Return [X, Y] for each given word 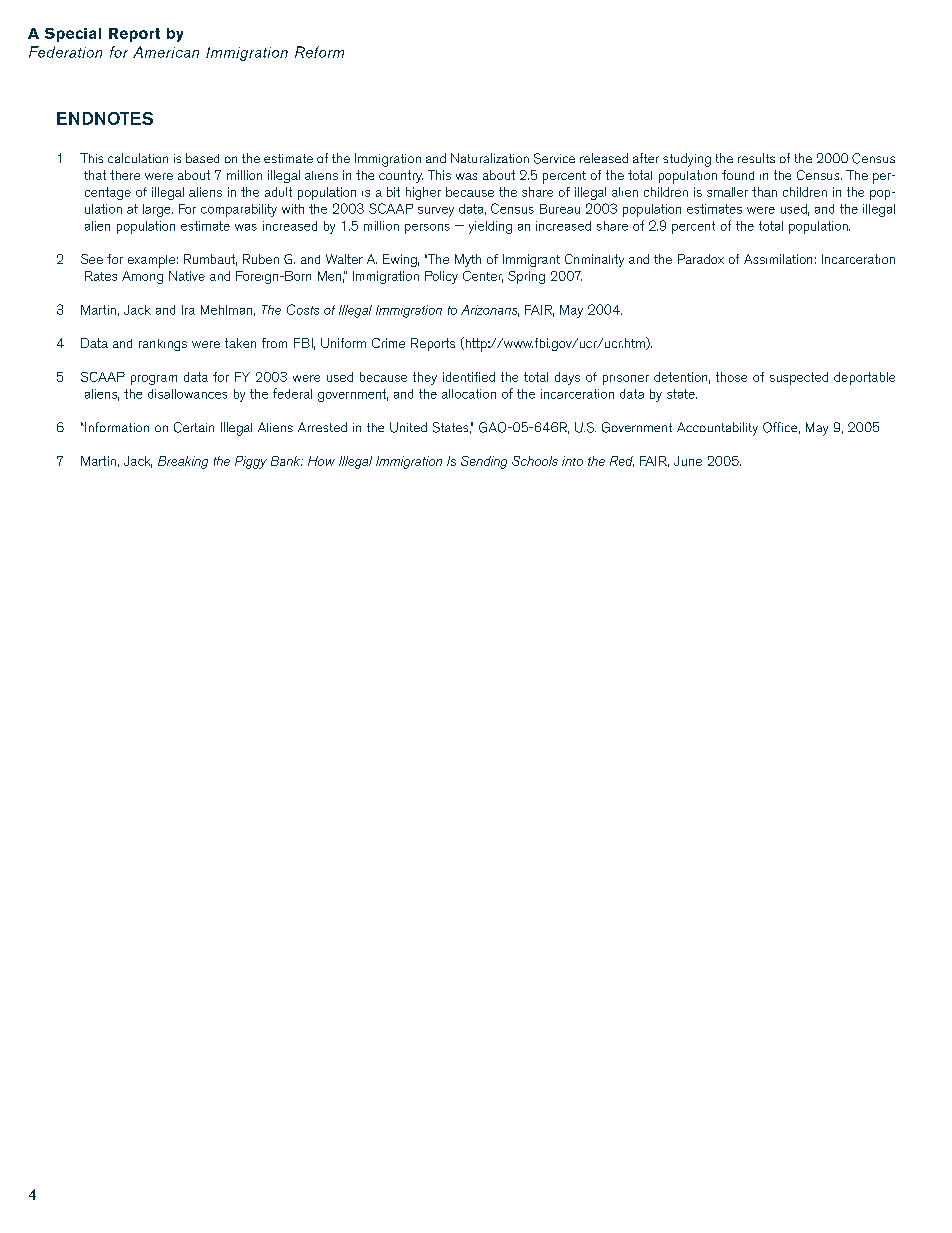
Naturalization [490, 158]
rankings [163, 345]
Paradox [701, 259]
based [202, 158]
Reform [319, 52]
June [688, 461]
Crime [388, 343]
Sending [484, 462]
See [92, 259]
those [731, 377]
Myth [468, 260]
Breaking [183, 462]
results [756, 158]
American [166, 52]
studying [687, 160]
